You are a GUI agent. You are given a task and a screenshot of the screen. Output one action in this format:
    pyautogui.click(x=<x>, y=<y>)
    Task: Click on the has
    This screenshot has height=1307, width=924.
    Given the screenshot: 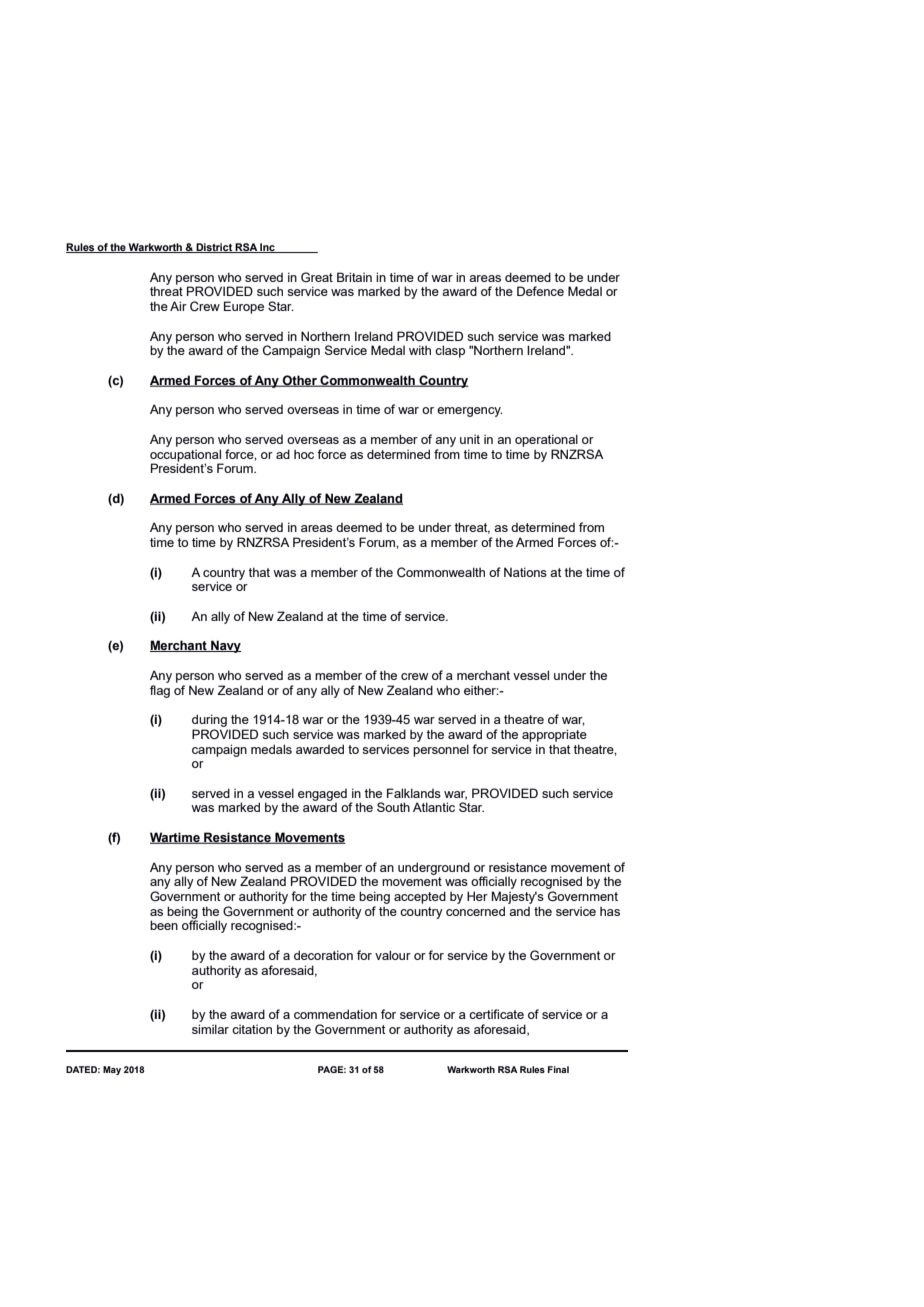 What is the action you would take?
    pyautogui.click(x=610, y=911)
